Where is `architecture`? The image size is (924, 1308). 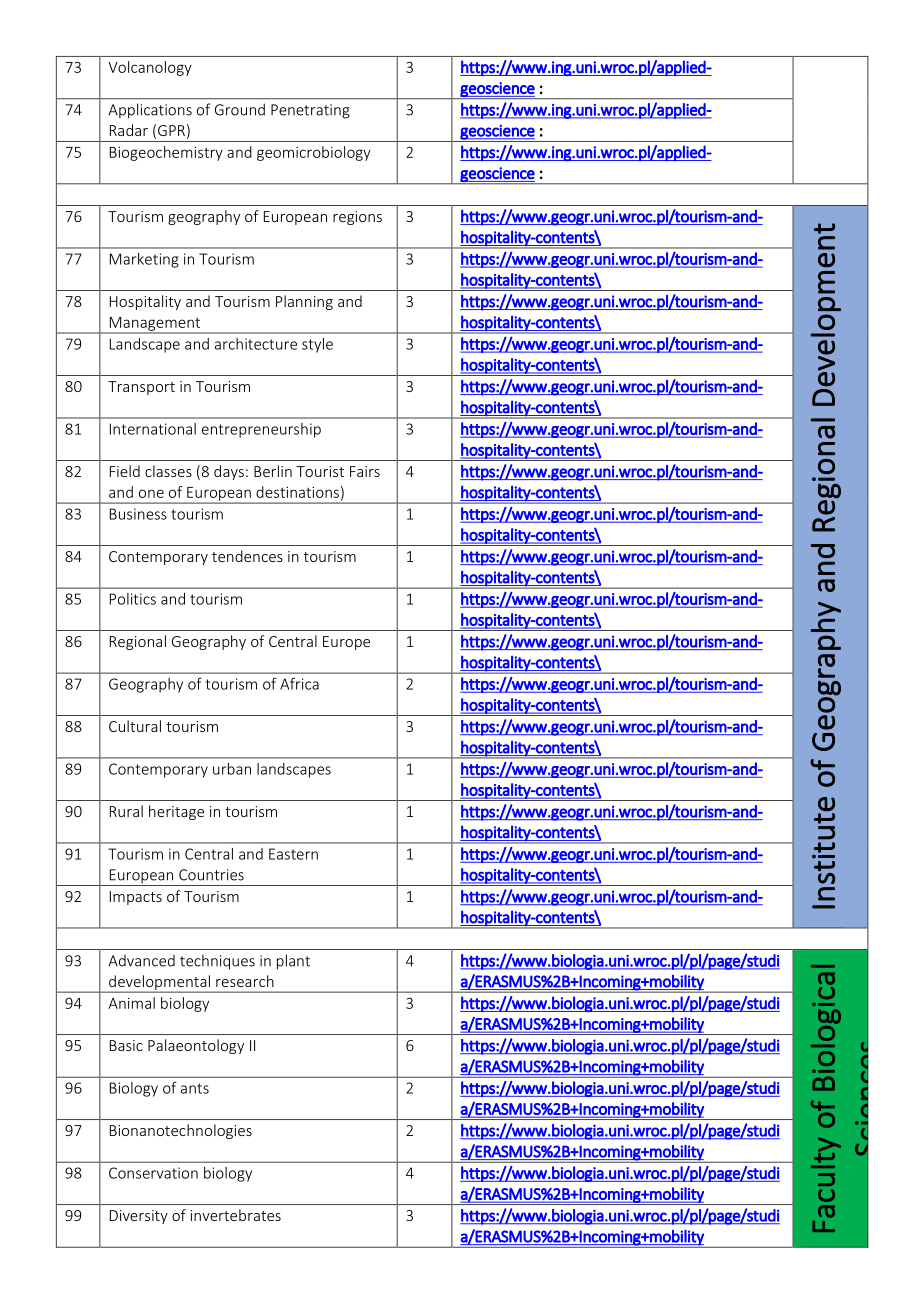 architecture is located at coordinates (256, 344).
